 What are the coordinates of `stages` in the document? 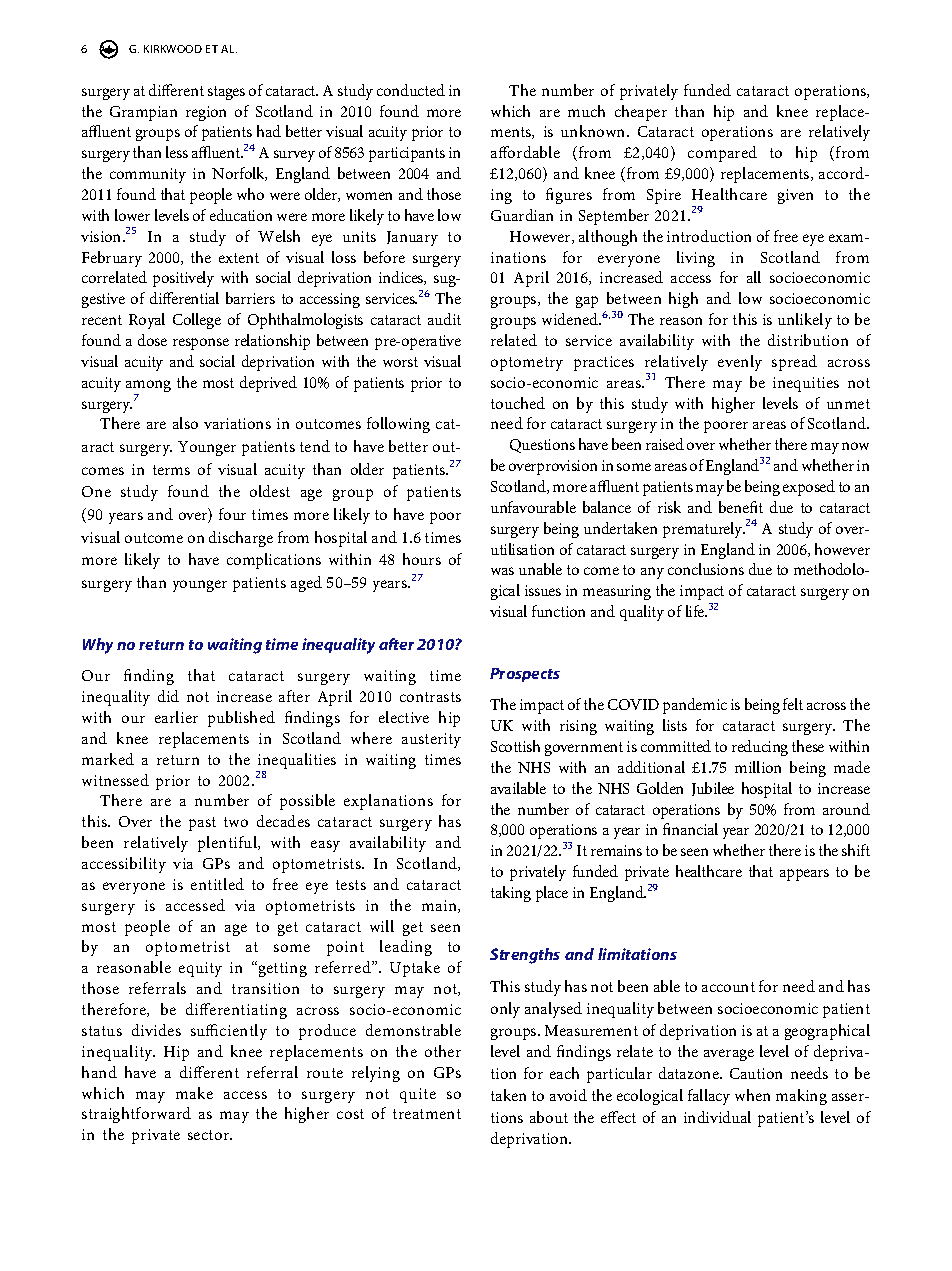 It's located at (226, 93).
